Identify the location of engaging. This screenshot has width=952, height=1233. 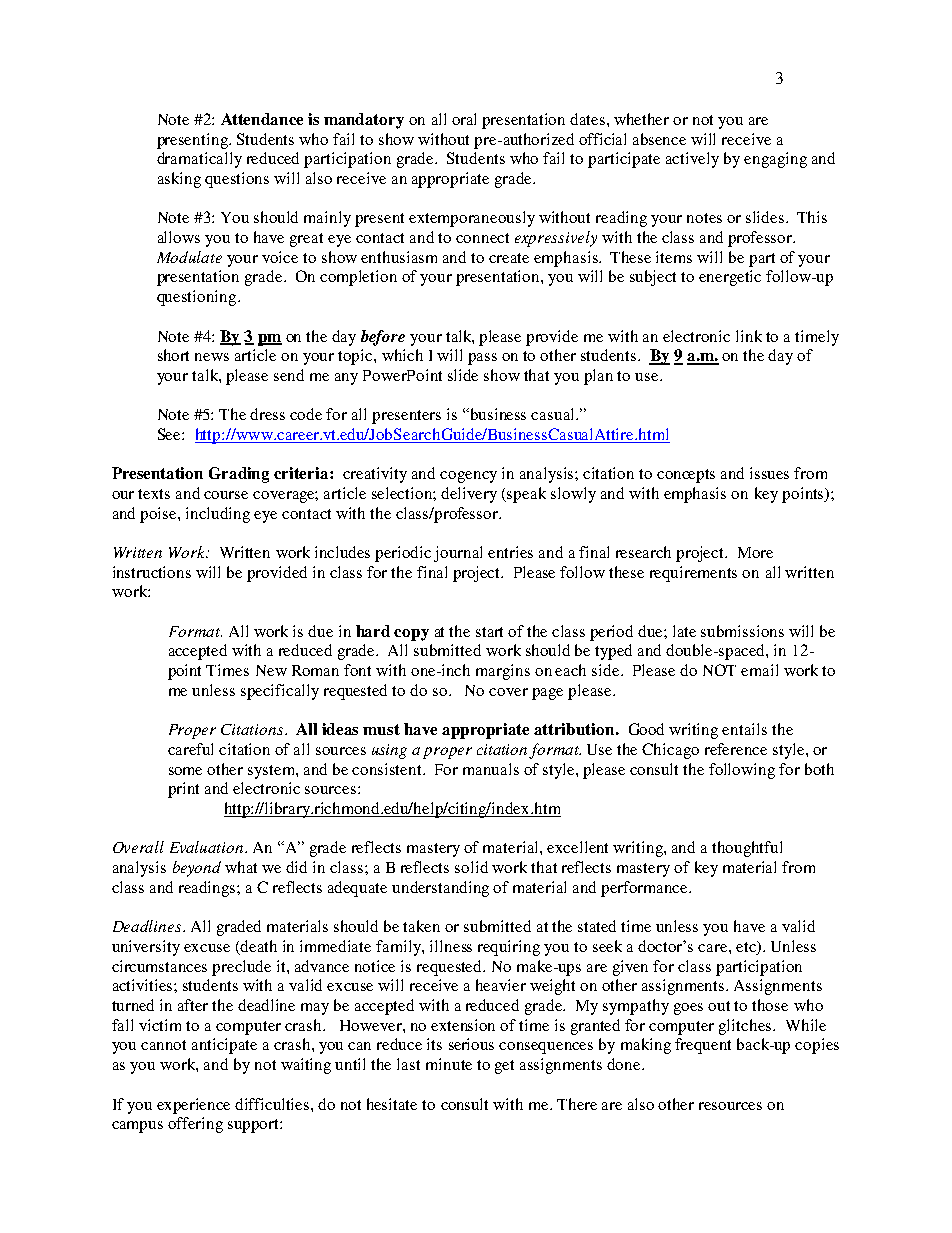
(775, 160).
